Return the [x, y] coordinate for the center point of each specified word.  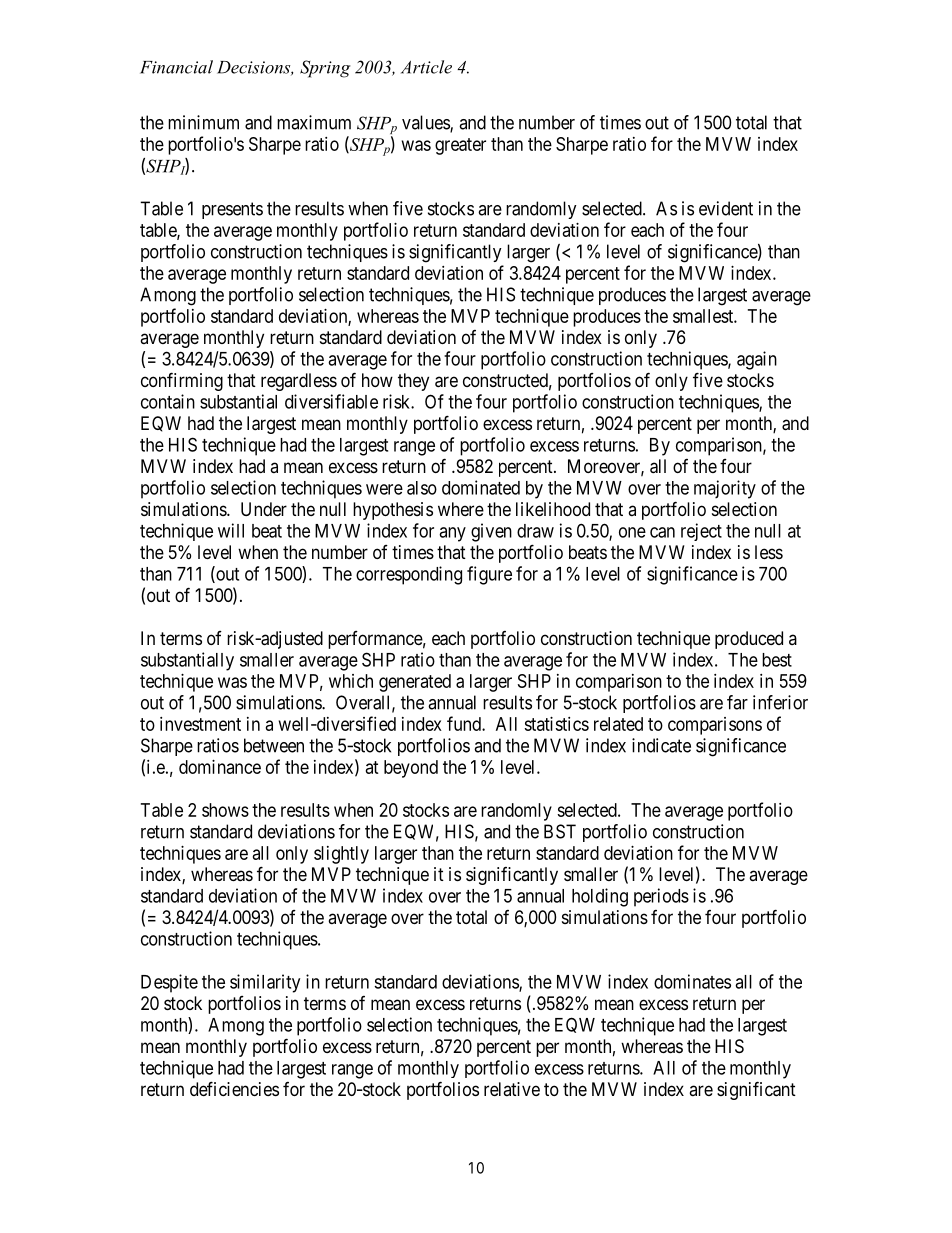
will [231, 530]
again [757, 360]
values [426, 123]
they [413, 382]
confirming [182, 381]
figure [489, 575]
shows [225, 810]
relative [512, 1089]
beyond [411, 769]
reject [701, 532]
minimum [203, 122]
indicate [661, 745]
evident [726, 208]
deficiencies [234, 1088]
